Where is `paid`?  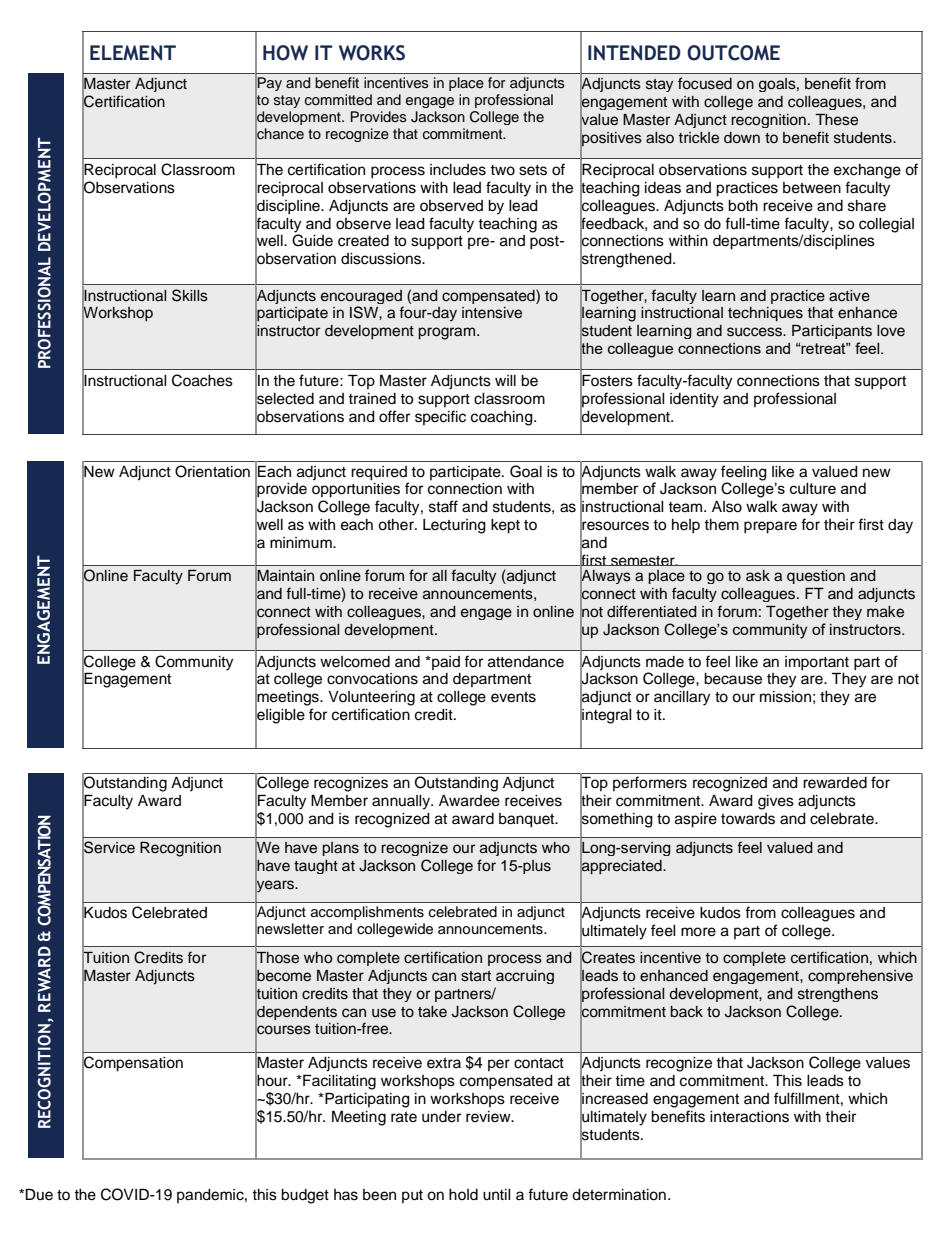
paid is located at coordinates (445, 663).
